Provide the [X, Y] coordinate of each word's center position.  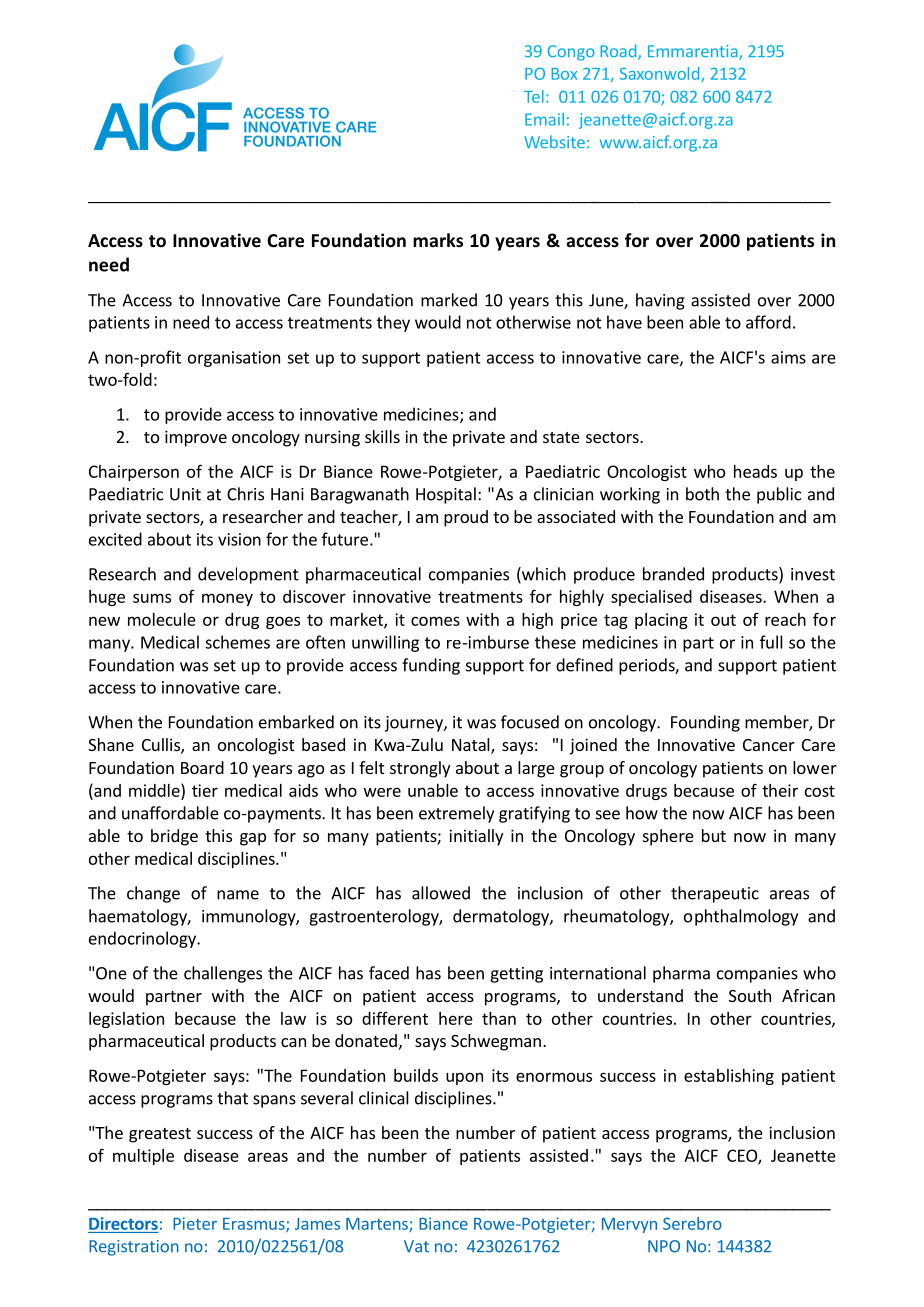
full [771, 642]
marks [438, 240]
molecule [162, 619]
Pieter [195, 1223]
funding [431, 666]
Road [620, 52]
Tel [534, 96]
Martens [378, 1225]
